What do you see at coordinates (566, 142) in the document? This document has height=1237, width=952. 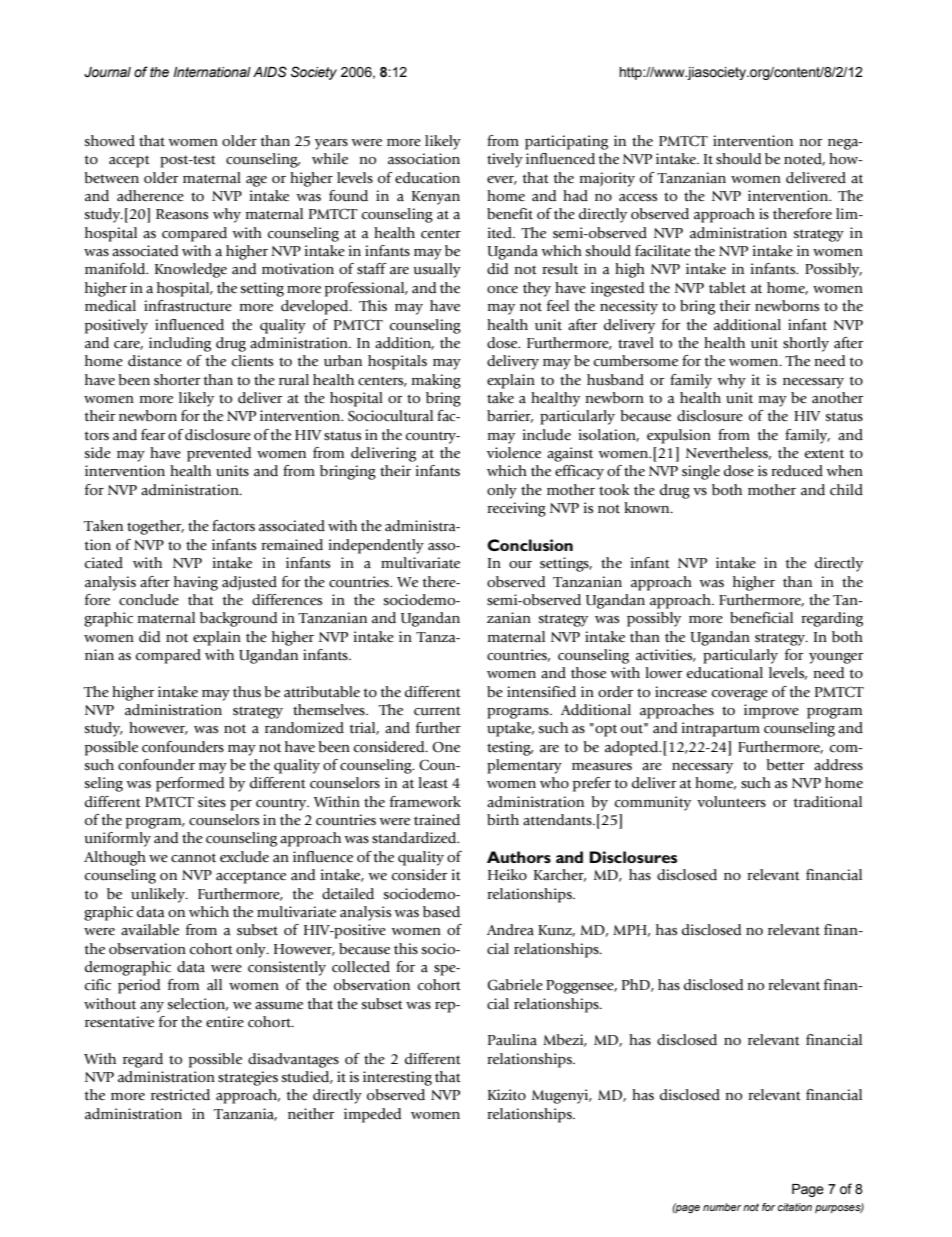 I see `participating` at bounding box center [566, 142].
